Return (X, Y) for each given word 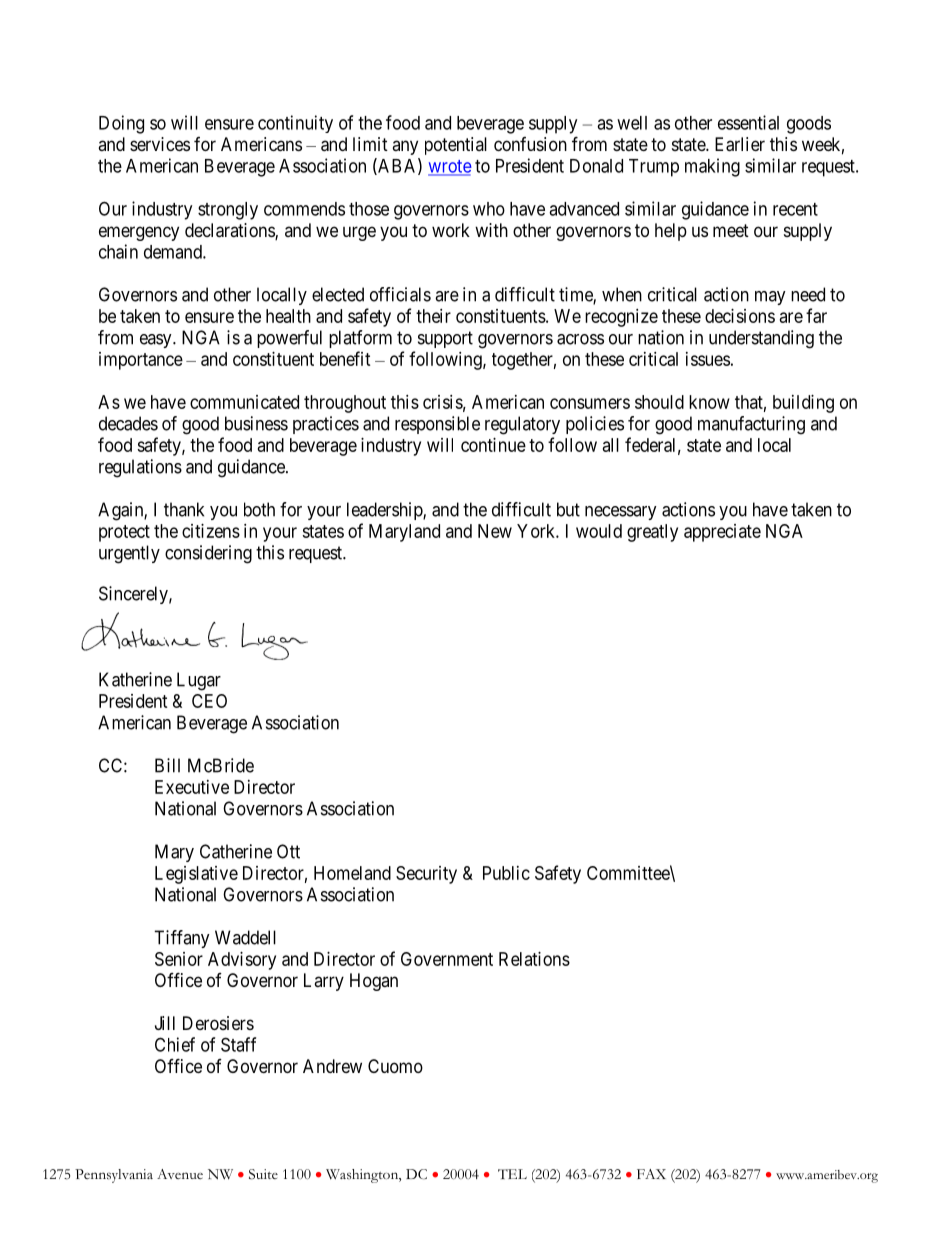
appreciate (722, 533)
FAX (651, 1174)
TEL (512, 1174)
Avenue (180, 1174)
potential (456, 146)
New (495, 531)
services (160, 144)
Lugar (199, 681)
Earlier (740, 144)
